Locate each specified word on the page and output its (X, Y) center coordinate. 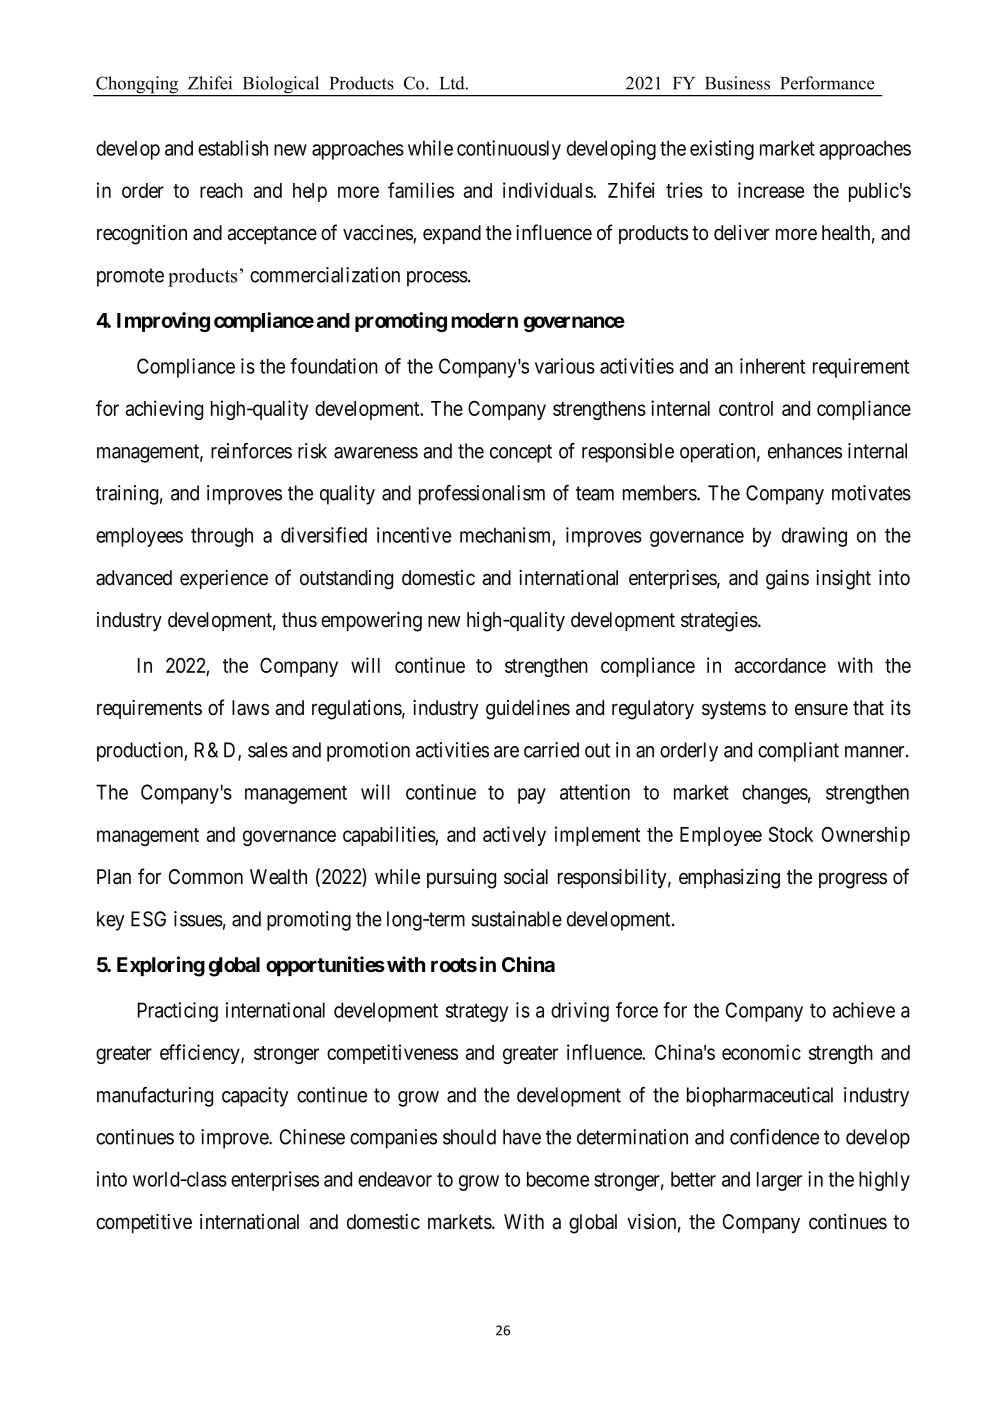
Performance (827, 83)
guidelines (528, 710)
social (526, 877)
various (565, 366)
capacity (255, 1097)
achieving (164, 410)
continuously (509, 150)
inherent (772, 366)
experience (224, 579)
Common (206, 877)
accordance (780, 665)
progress (853, 880)
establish (233, 148)
